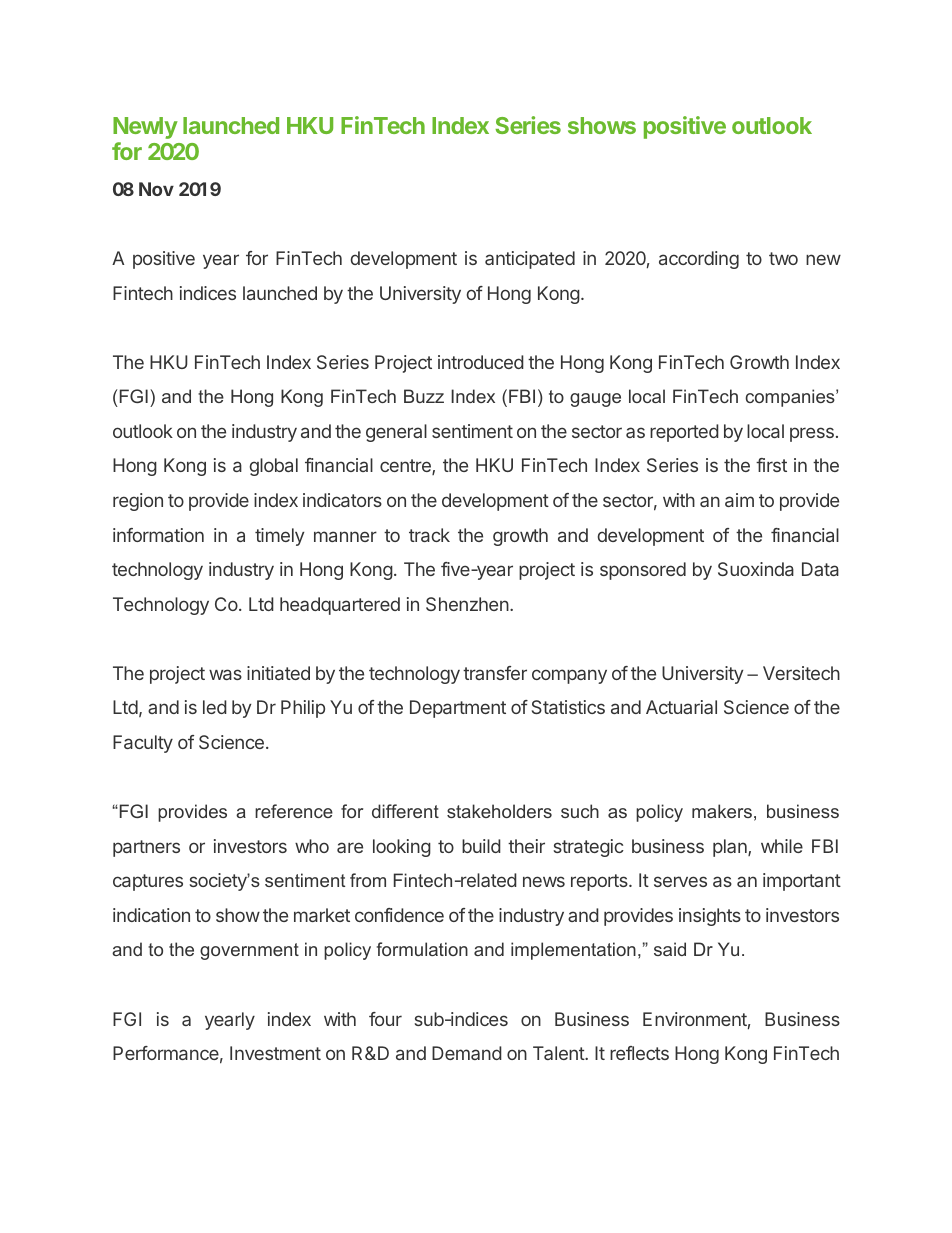  Describe the element at coordinates (530, 260) in the page. I see `anticipated` at that location.
